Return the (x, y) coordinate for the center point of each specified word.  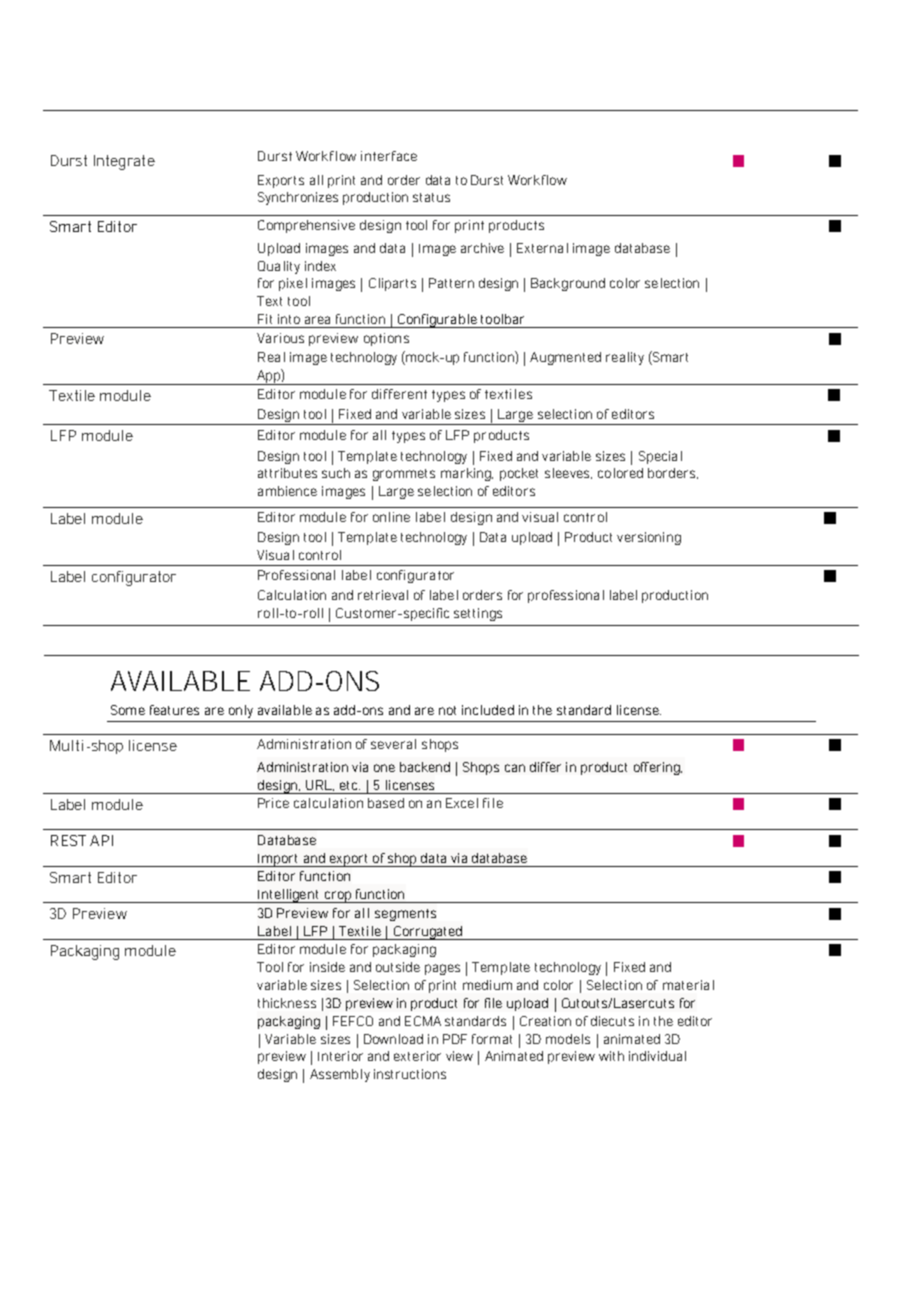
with (611, 1056)
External (542, 248)
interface (389, 156)
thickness (287, 1003)
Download (393, 1039)
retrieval (383, 595)
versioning (649, 538)
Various (280, 338)
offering (658, 768)
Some (128, 710)
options (386, 339)
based (386, 803)
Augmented (565, 358)
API (101, 840)
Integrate (124, 162)
